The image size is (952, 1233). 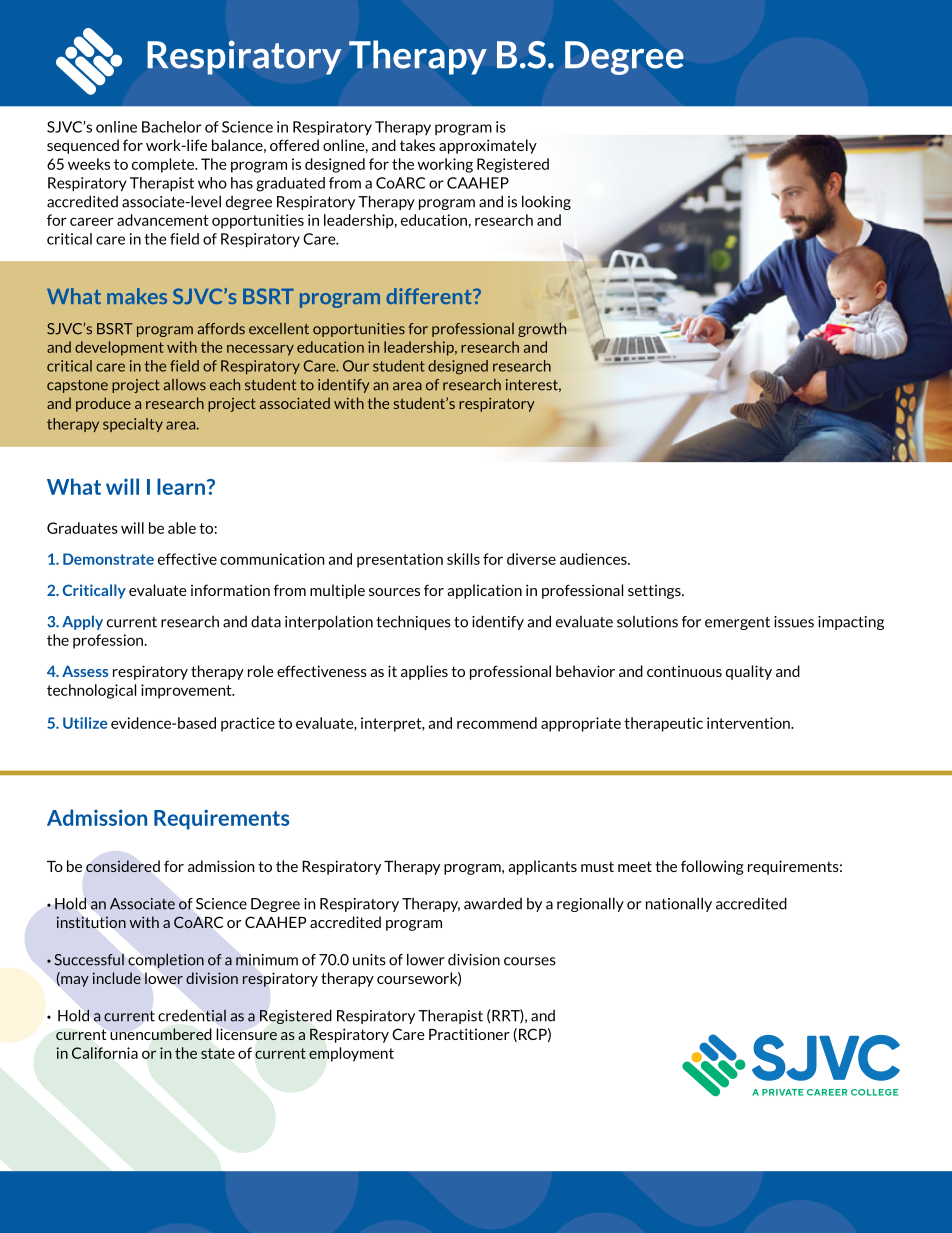 I want to click on unencumbered, so click(x=160, y=1034).
